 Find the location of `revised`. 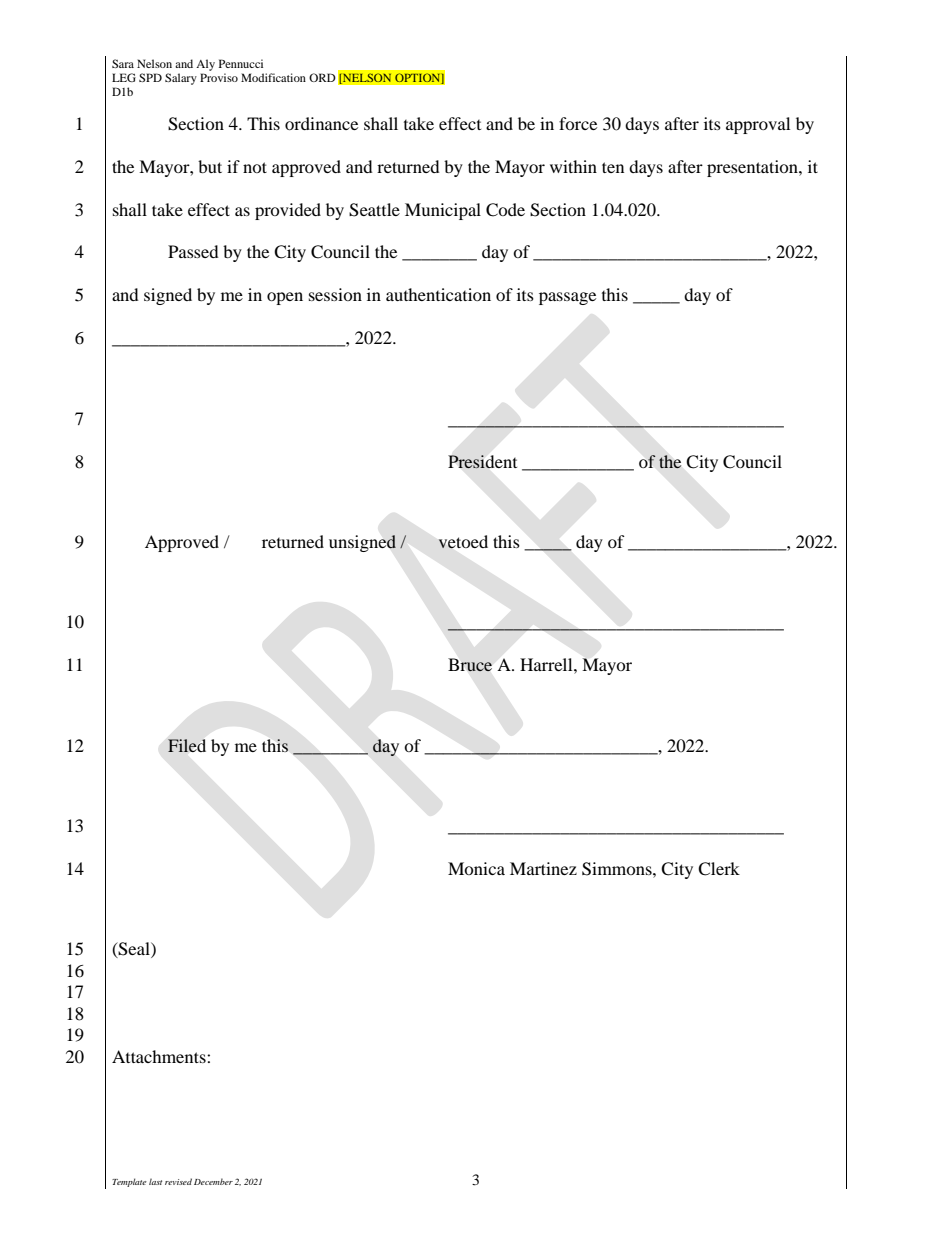

revised is located at coordinates (178, 1181).
